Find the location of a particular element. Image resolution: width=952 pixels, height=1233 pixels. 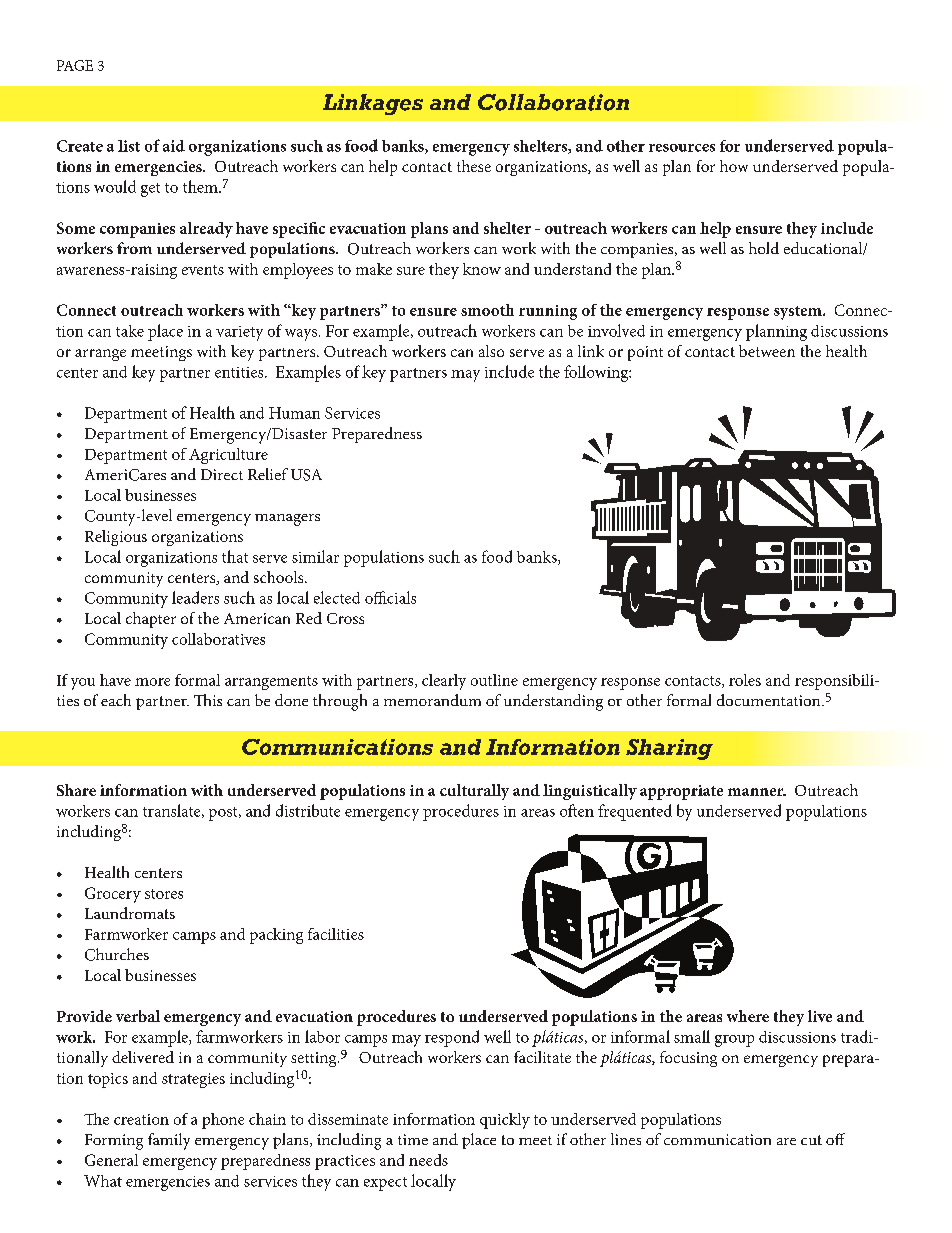

aid is located at coordinates (174, 146).
